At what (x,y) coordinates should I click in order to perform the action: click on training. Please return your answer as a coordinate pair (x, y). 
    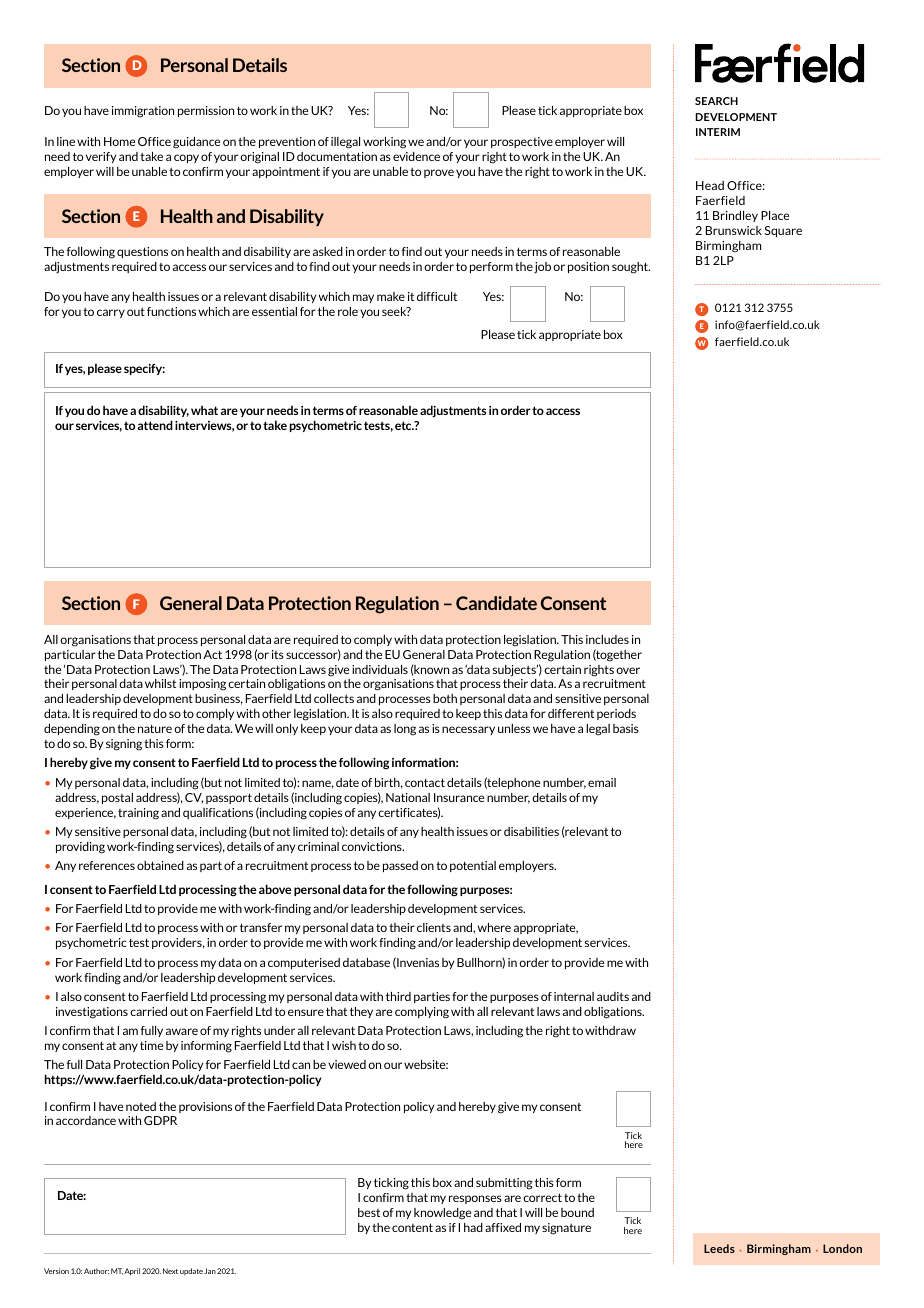
    Looking at the image, I should click on (138, 814).
